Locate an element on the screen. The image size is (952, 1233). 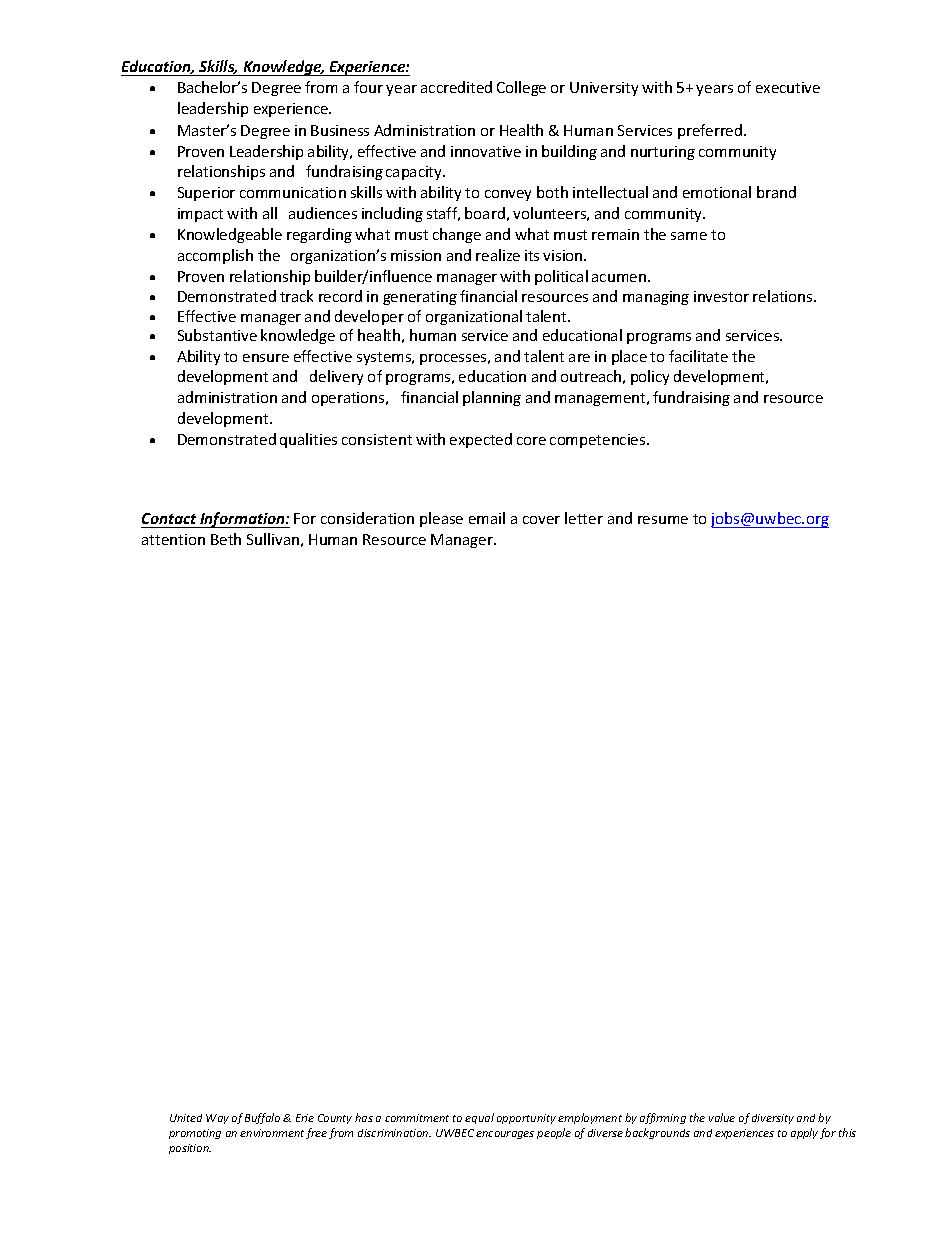
executive is located at coordinates (788, 87).
